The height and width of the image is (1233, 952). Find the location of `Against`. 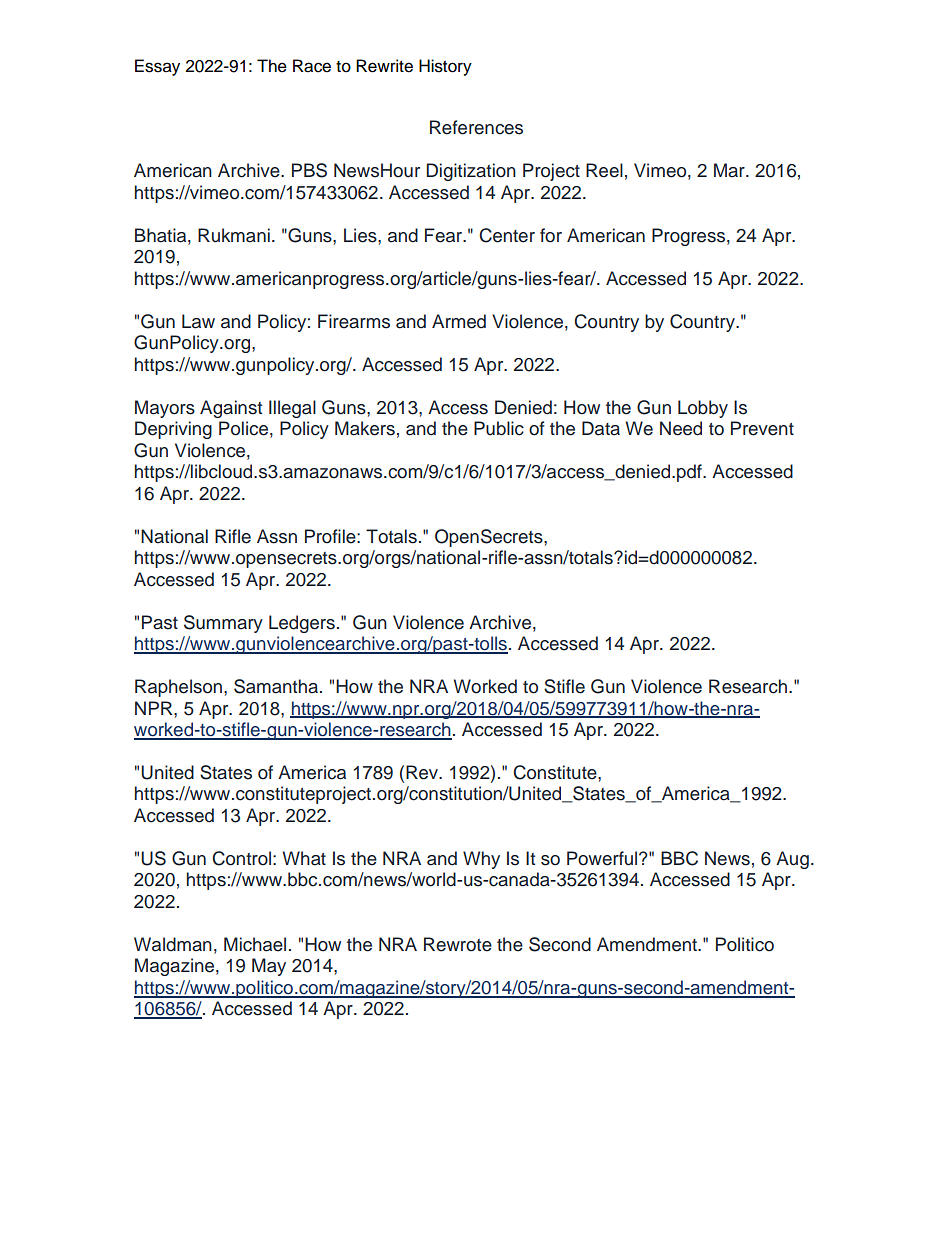

Against is located at coordinates (231, 409).
